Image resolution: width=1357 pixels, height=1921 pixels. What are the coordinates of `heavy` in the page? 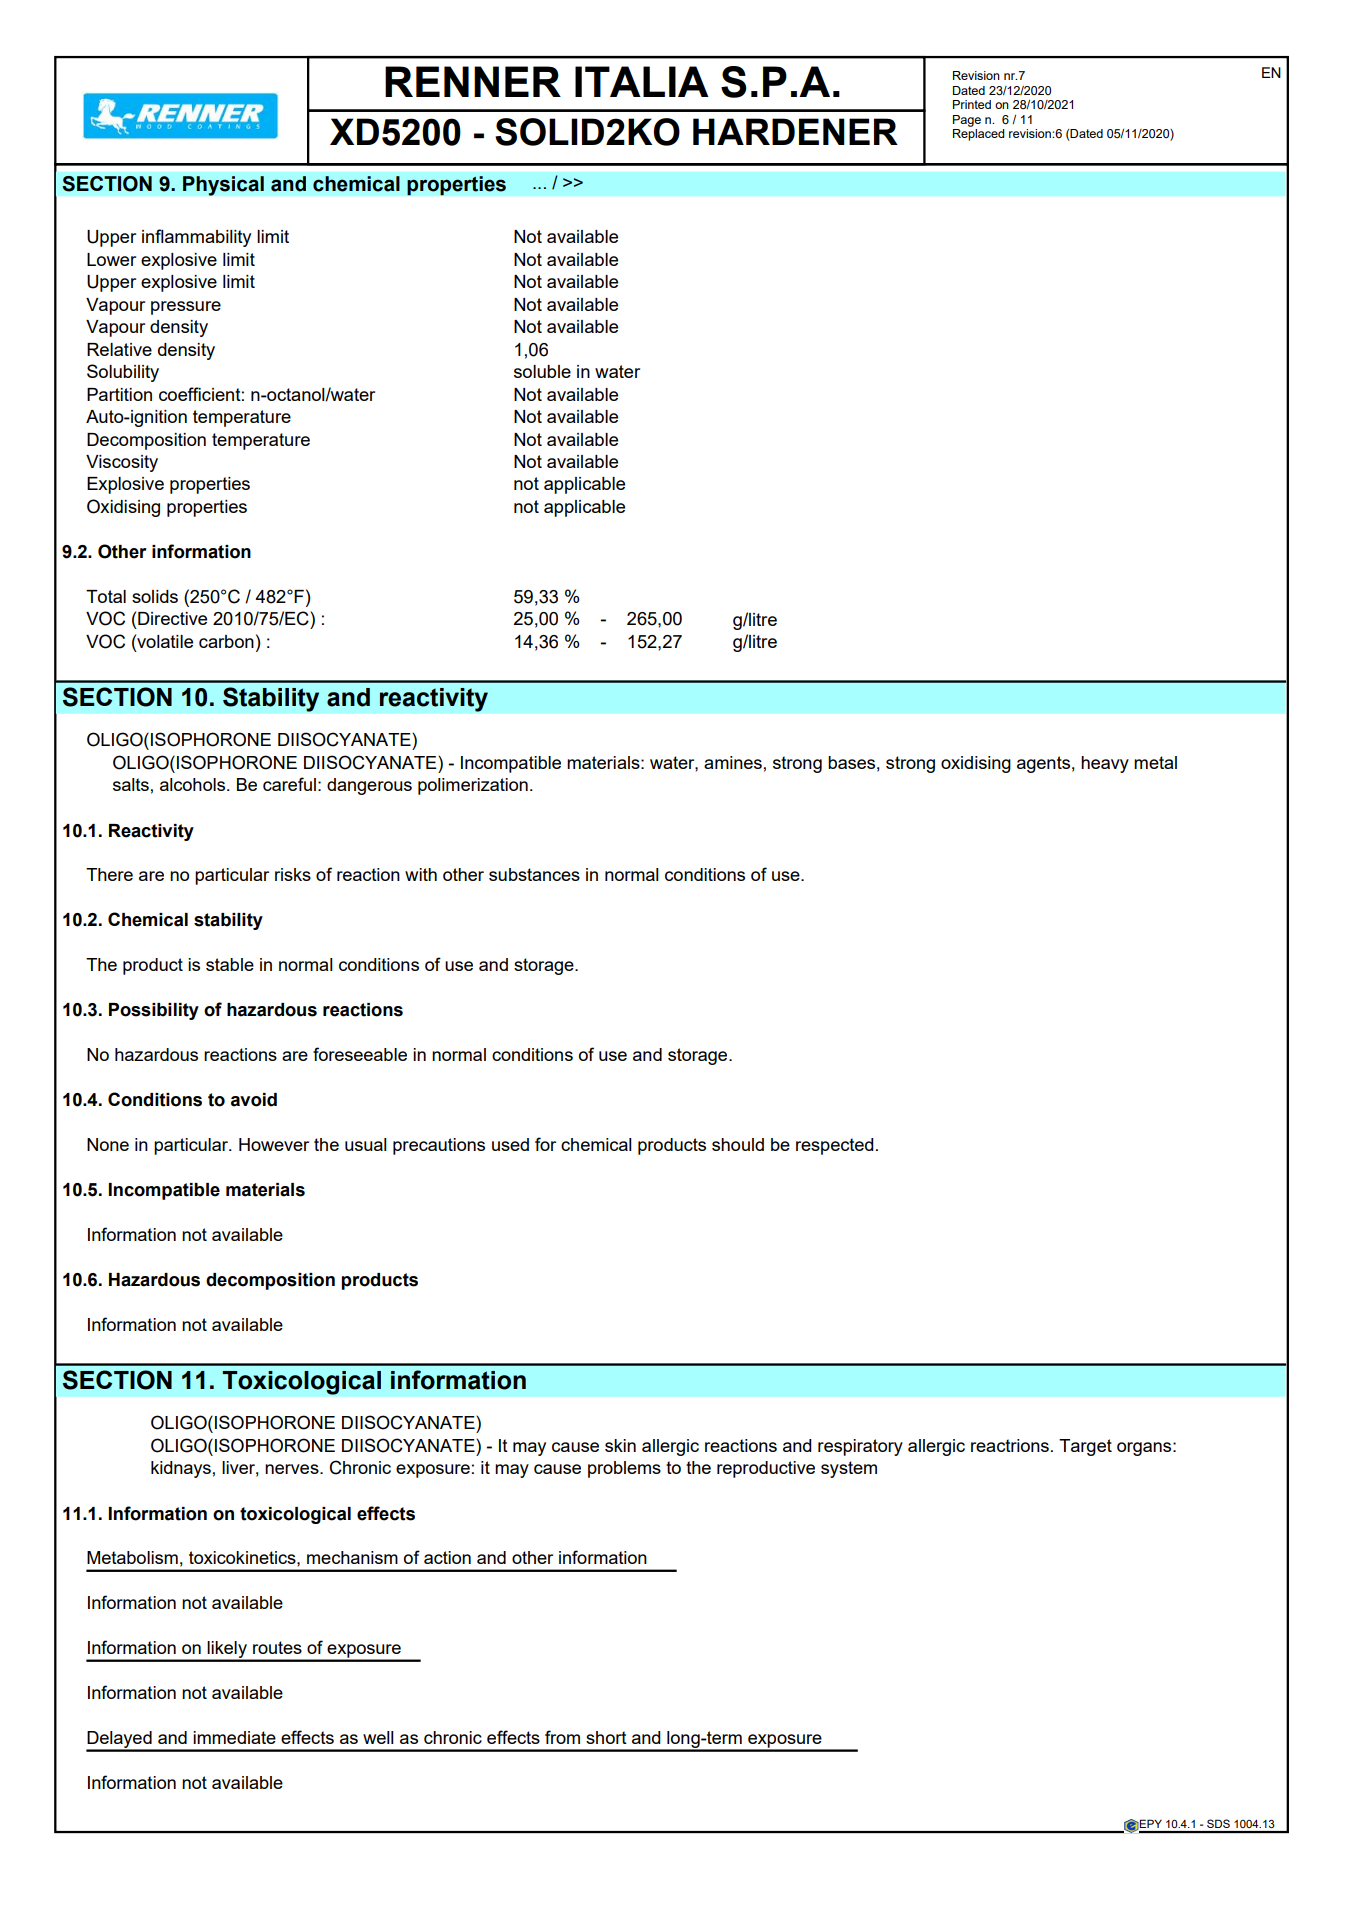 It's located at (1105, 764).
